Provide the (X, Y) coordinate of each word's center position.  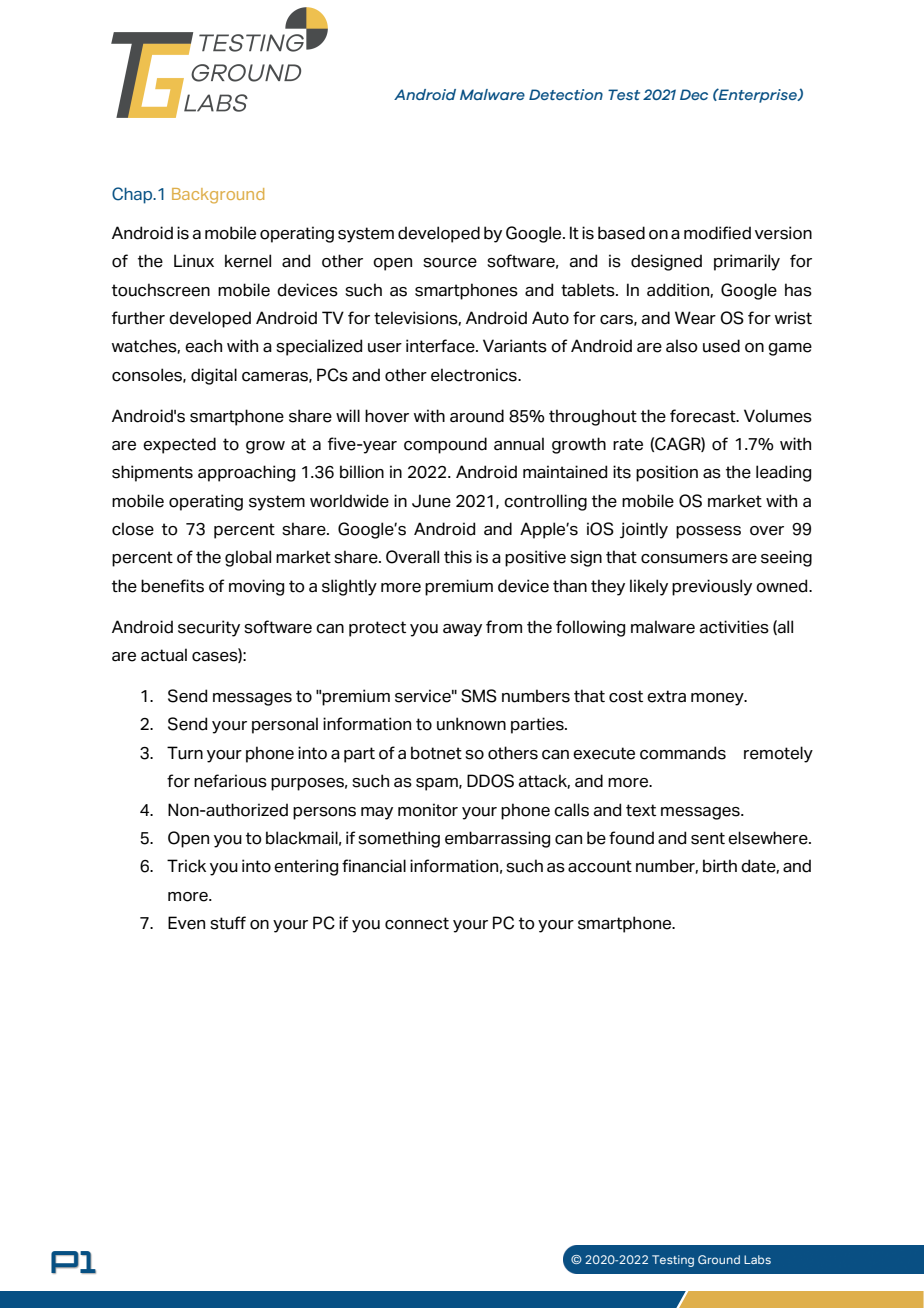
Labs (757, 1259)
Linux (194, 261)
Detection (566, 94)
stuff (228, 923)
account (600, 866)
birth (720, 866)
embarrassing (497, 839)
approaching (246, 473)
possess (708, 532)
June (431, 501)
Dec (694, 94)
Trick (186, 866)
